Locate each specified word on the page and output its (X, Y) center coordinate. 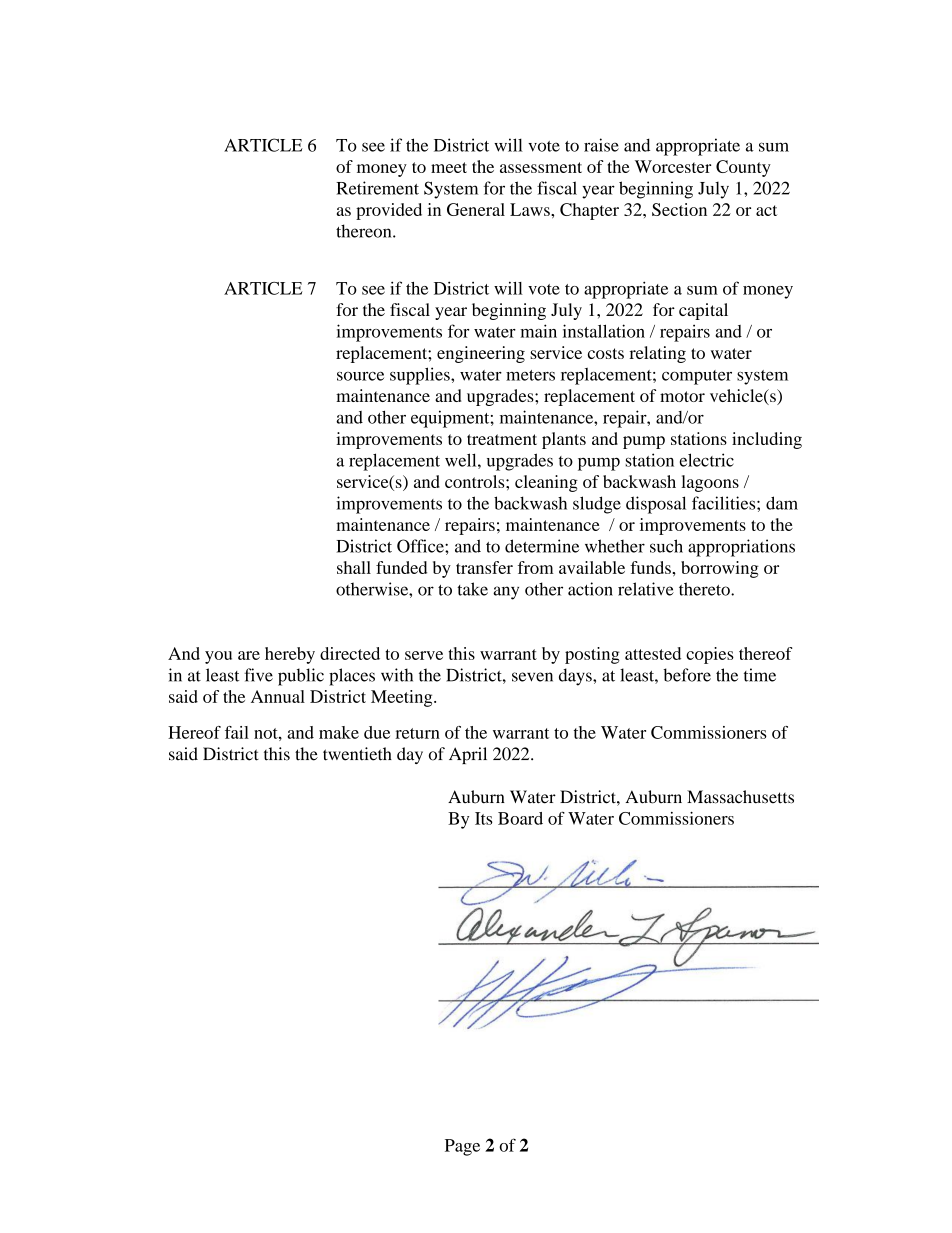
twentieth (357, 754)
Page (462, 1147)
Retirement (377, 188)
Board (520, 818)
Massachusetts (740, 797)
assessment (541, 167)
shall (354, 567)
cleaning (546, 483)
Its (484, 818)
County (743, 168)
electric (707, 460)
